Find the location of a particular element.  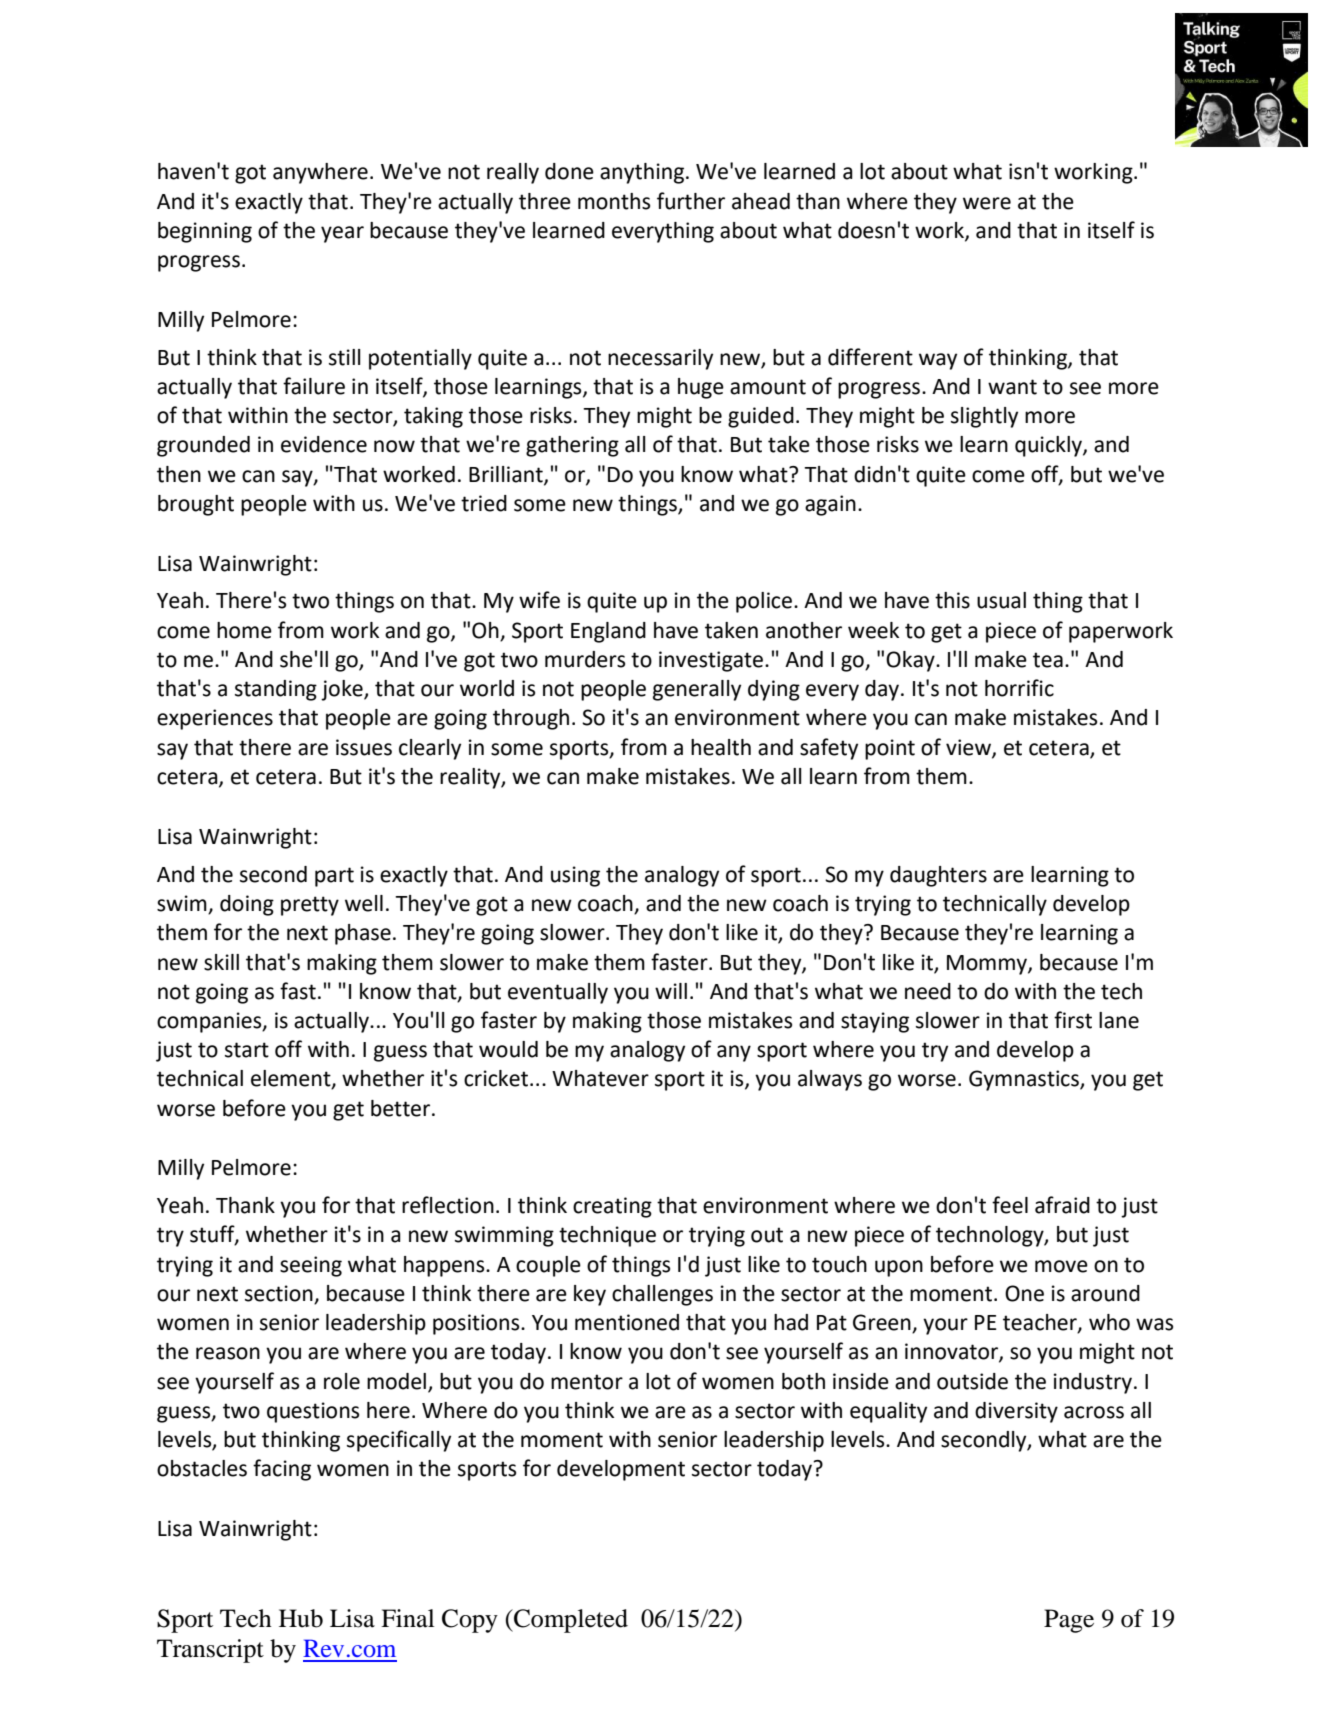

year is located at coordinates (342, 234).
